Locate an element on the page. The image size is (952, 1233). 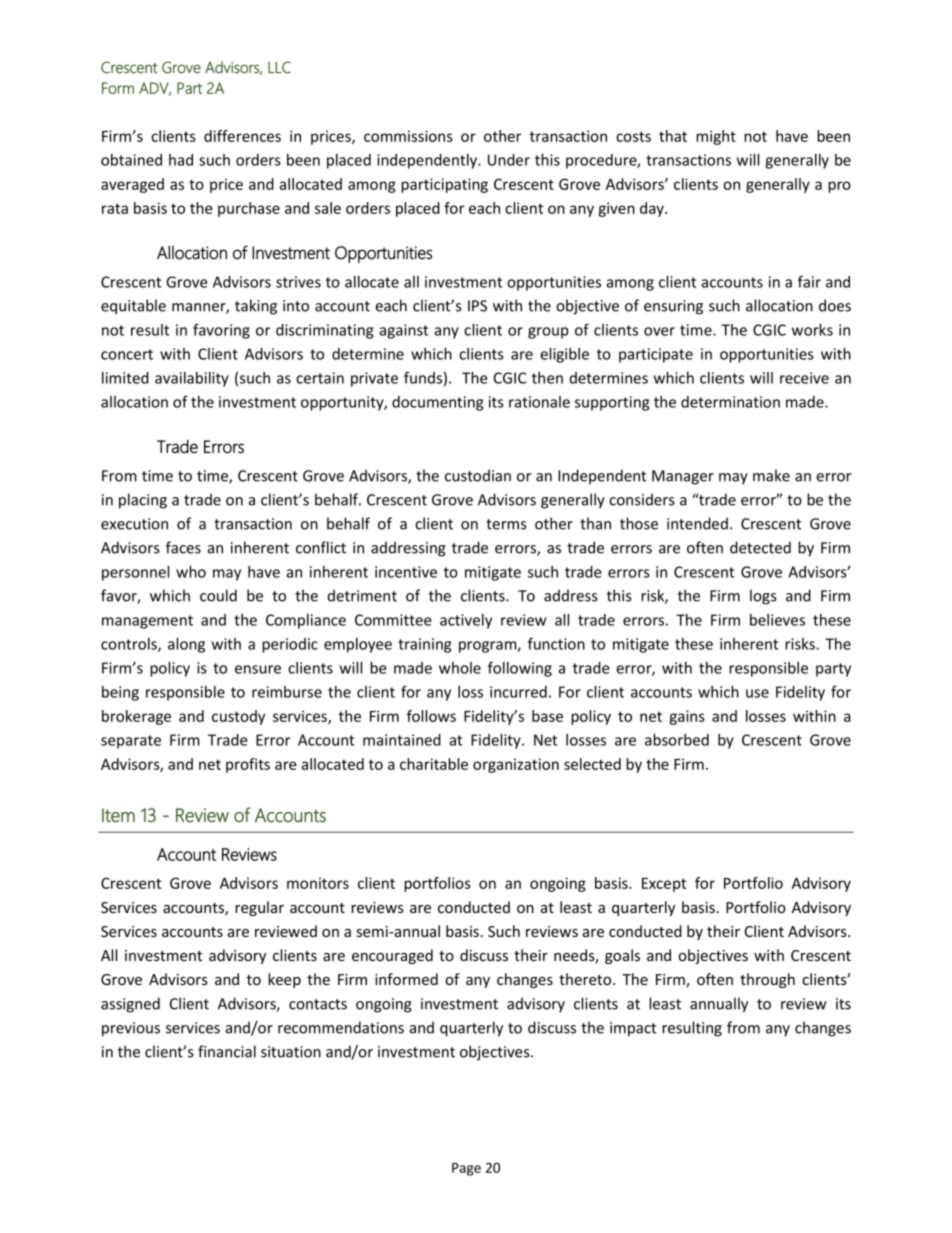
financial is located at coordinates (227, 1051).
